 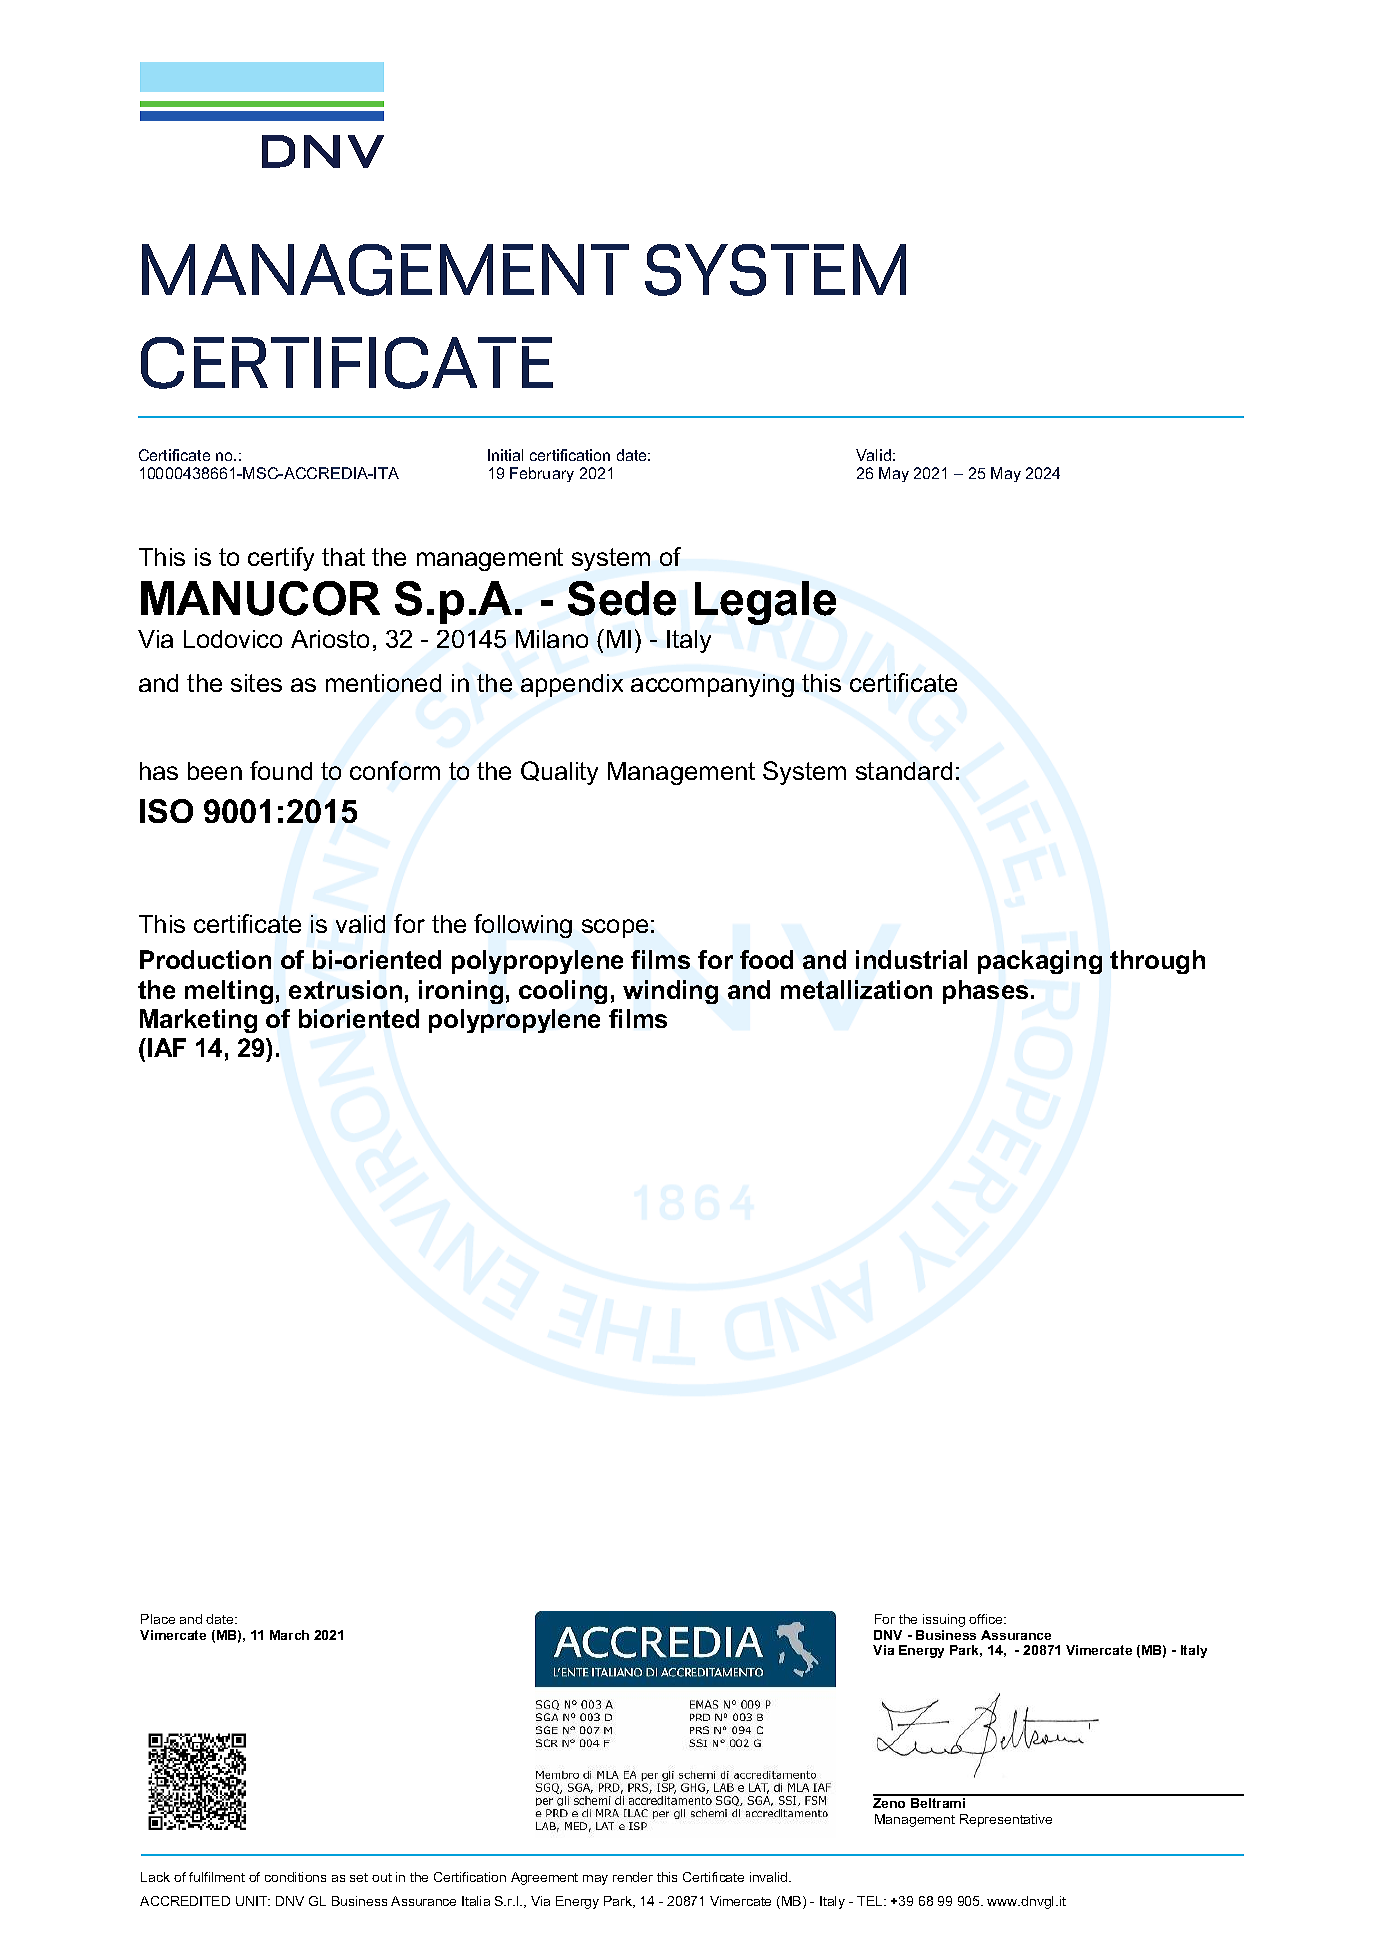 I want to click on February, so click(x=542, y=474).
